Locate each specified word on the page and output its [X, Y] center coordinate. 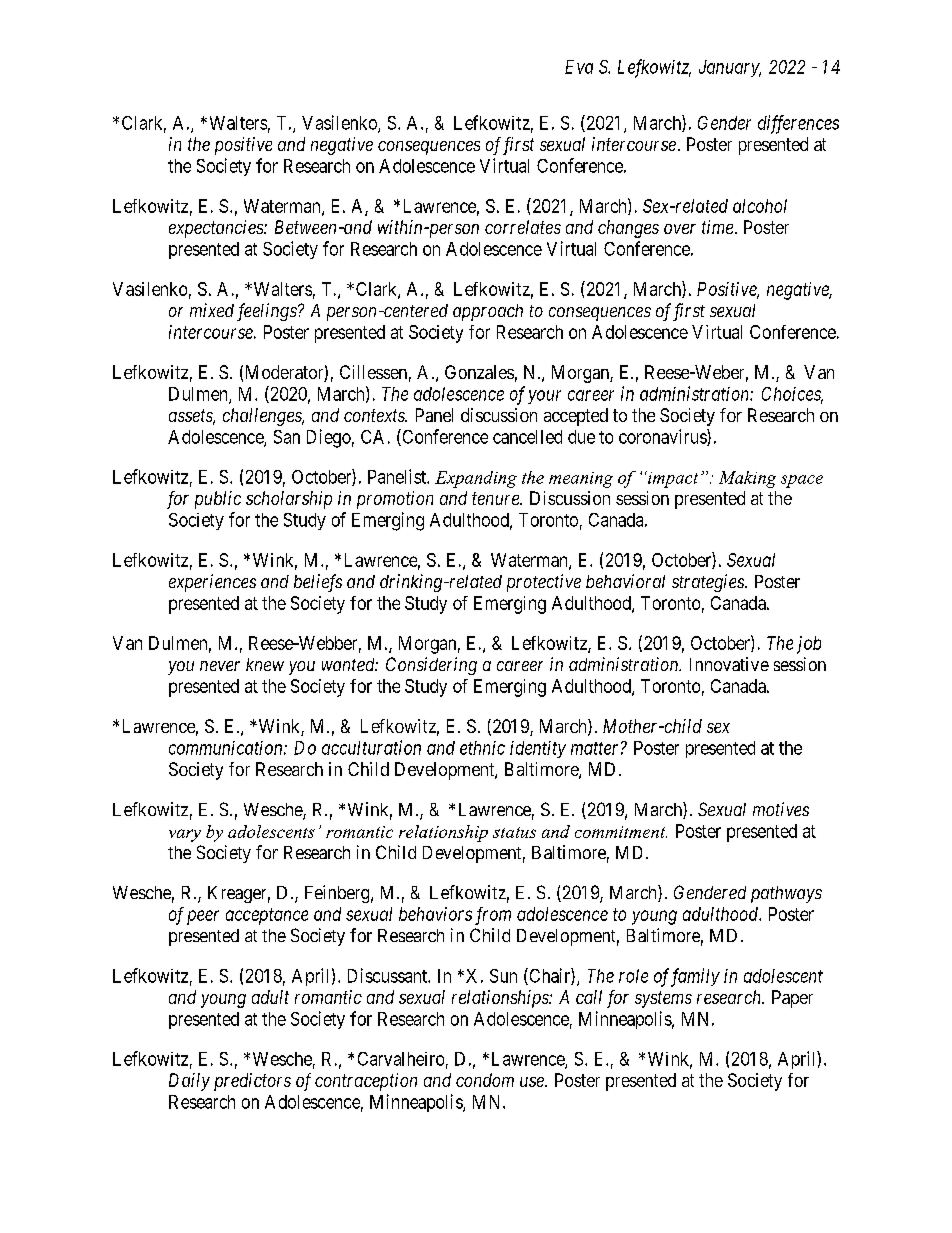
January [730, 68]
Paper [792, 999]
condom [485, 1080]
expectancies [217, 229]
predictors [252, 1082]
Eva [579, 67]
